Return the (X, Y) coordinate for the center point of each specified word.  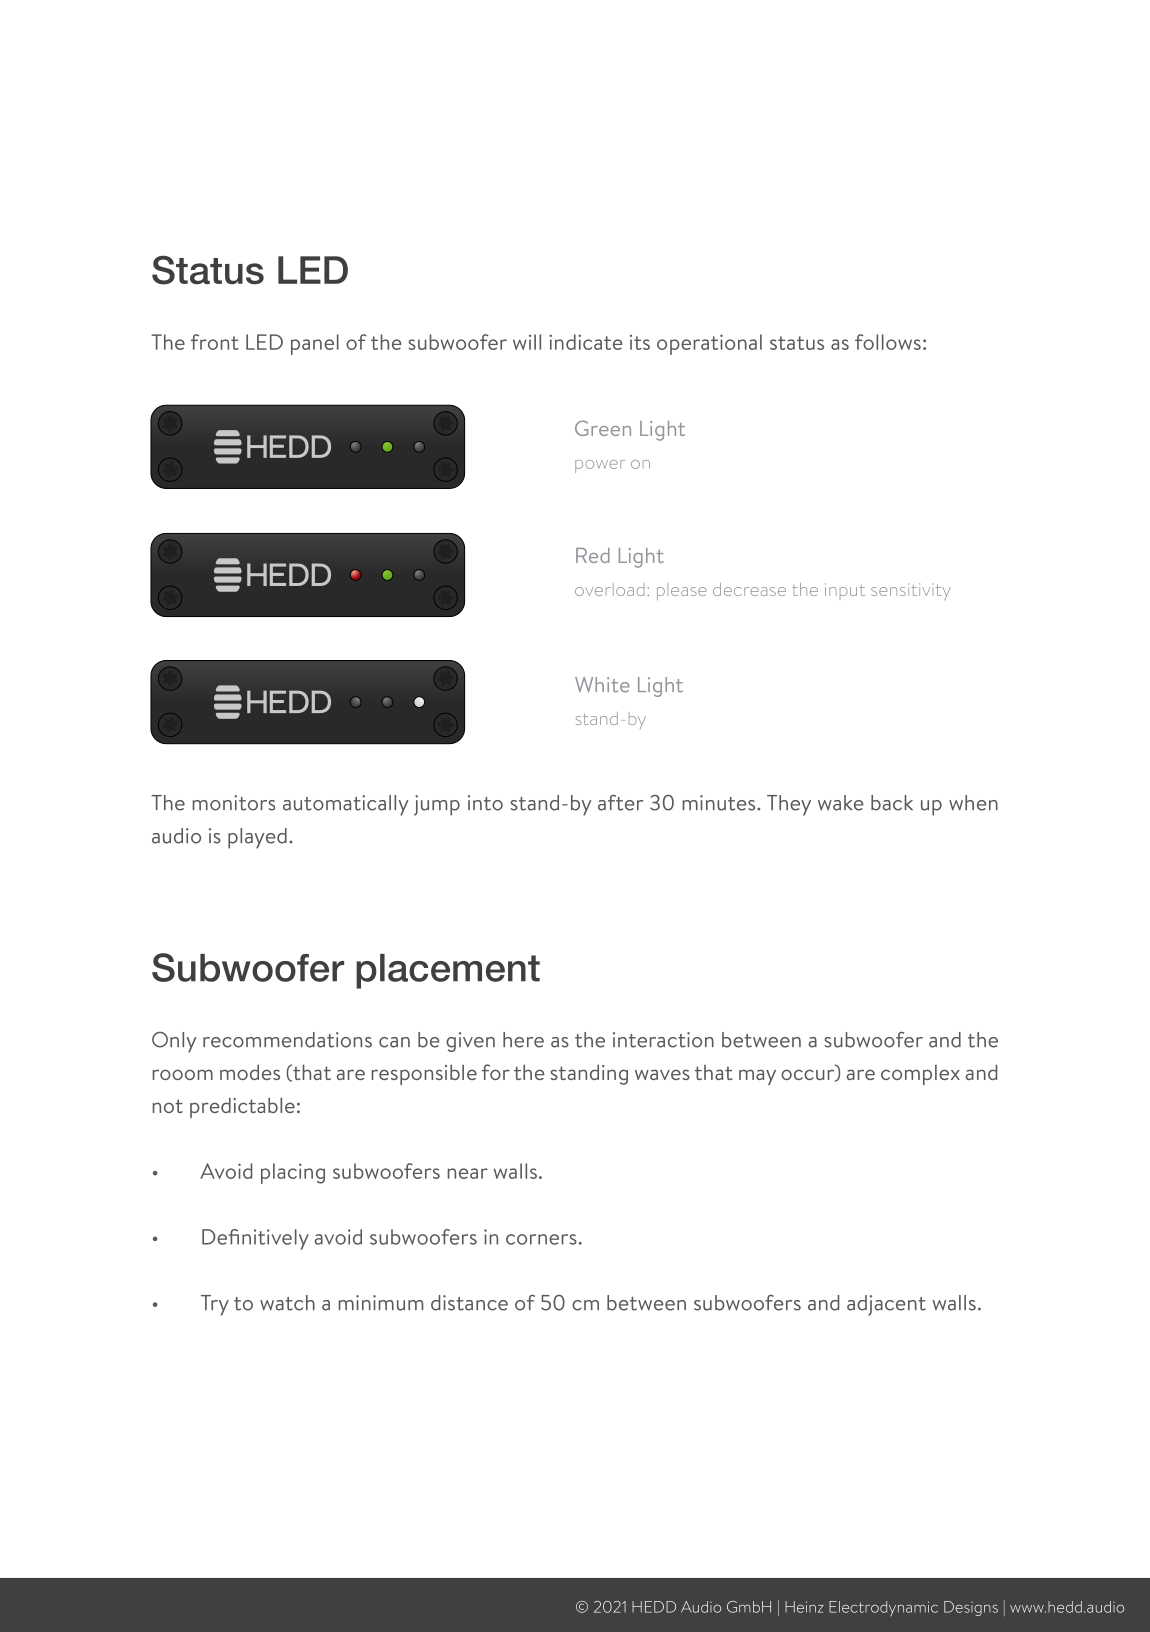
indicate (585, 342)
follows (888, 342)
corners (541, 1239)
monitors (233, 803)
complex (920, 1075)
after (620, 802)
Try (215, 1305)
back (892, 803)
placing (293, 1173)
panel (315, 344)
